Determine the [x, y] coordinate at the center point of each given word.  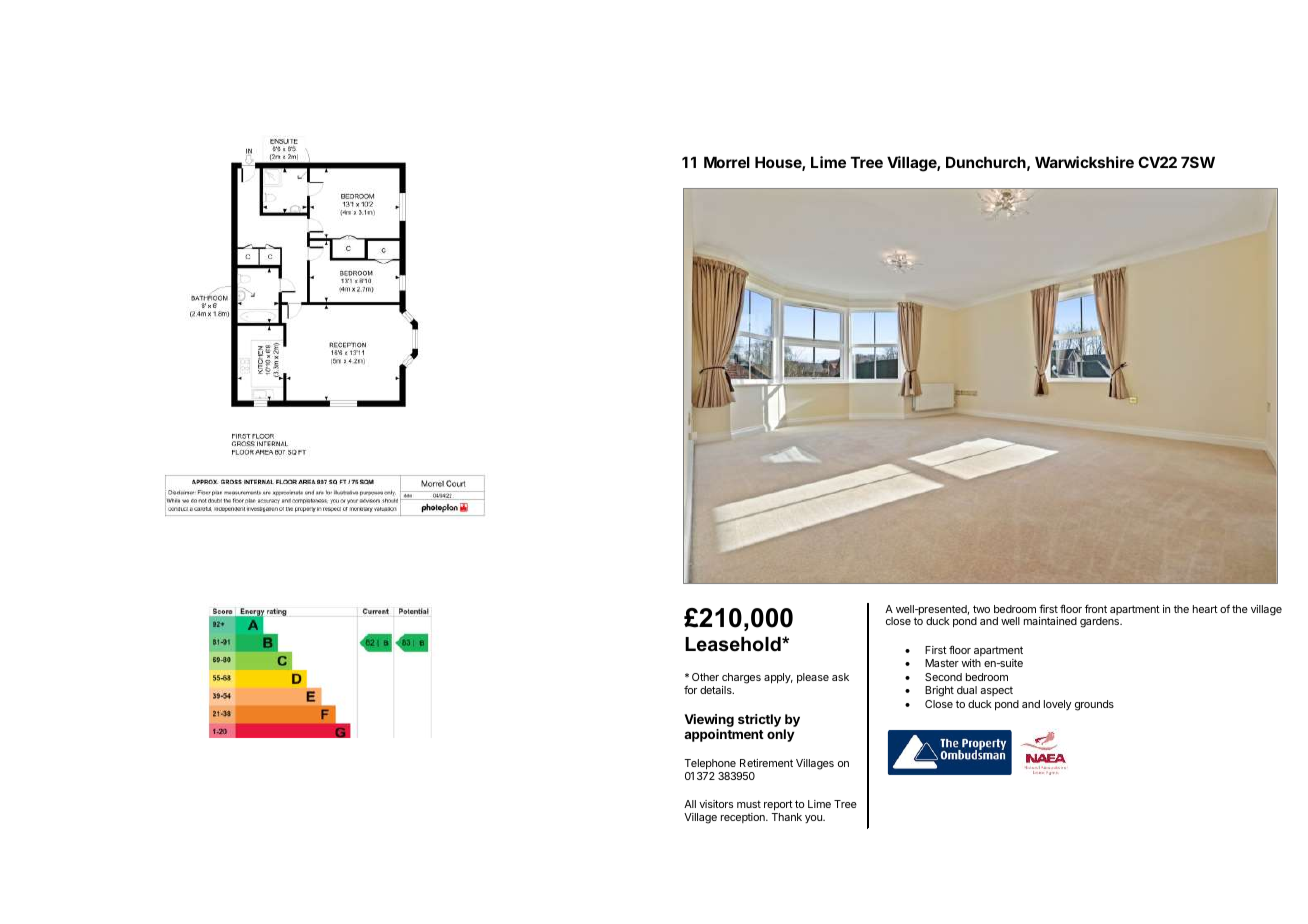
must [749, 804]
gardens [1101, 622]
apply [778, 678]
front [1096, 608]
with [971, 663]
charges [741, 680]
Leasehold [734, 644]
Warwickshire [1084, 162]
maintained [1050, 621]
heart [1205, 609]
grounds [1094, 705]
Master [942, 663]
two [981, 609]
